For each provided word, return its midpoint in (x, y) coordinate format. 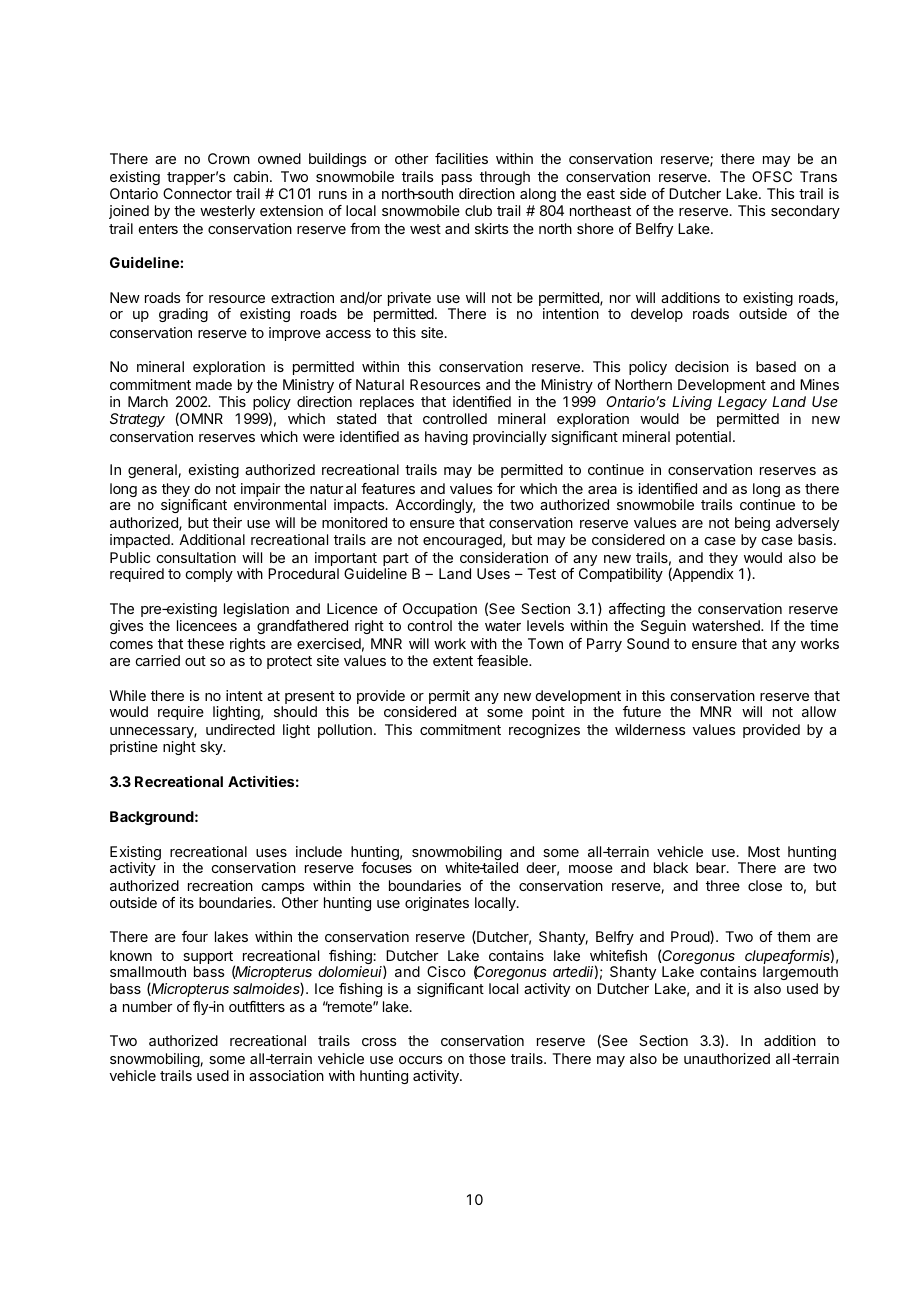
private (410, 300)
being (752, 524)
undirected (240, 729)
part (396, 561)
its (187, 902)
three (723, 885)
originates (437, 904)
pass (457, 179)
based (776, 366)
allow (819, 711)
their (227, 522)
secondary (805, 212)
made (214, 384)
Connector (197, 193)
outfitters (257, 1006)
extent (453, 661)
